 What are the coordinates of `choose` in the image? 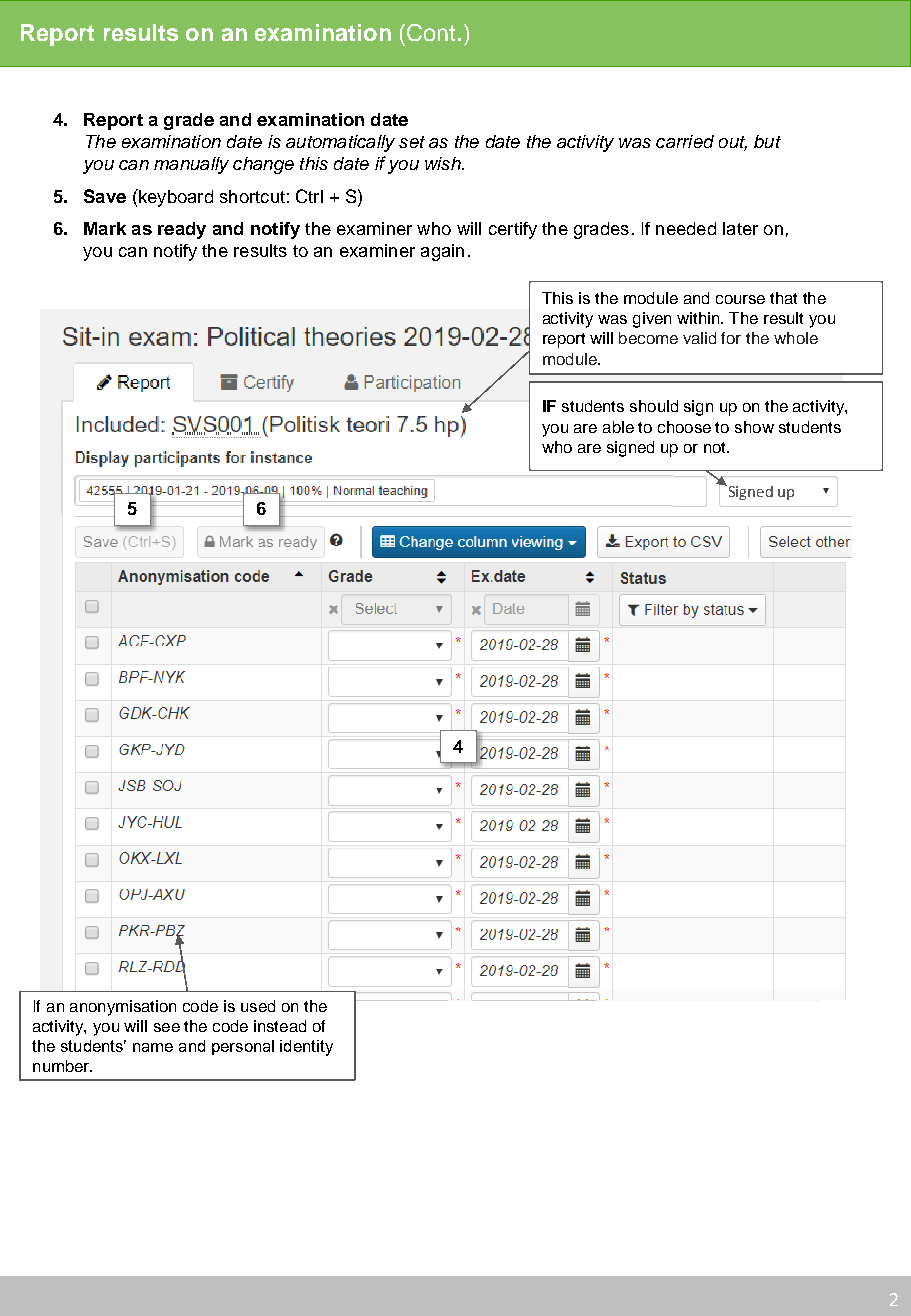 It's located at (684, 427).
